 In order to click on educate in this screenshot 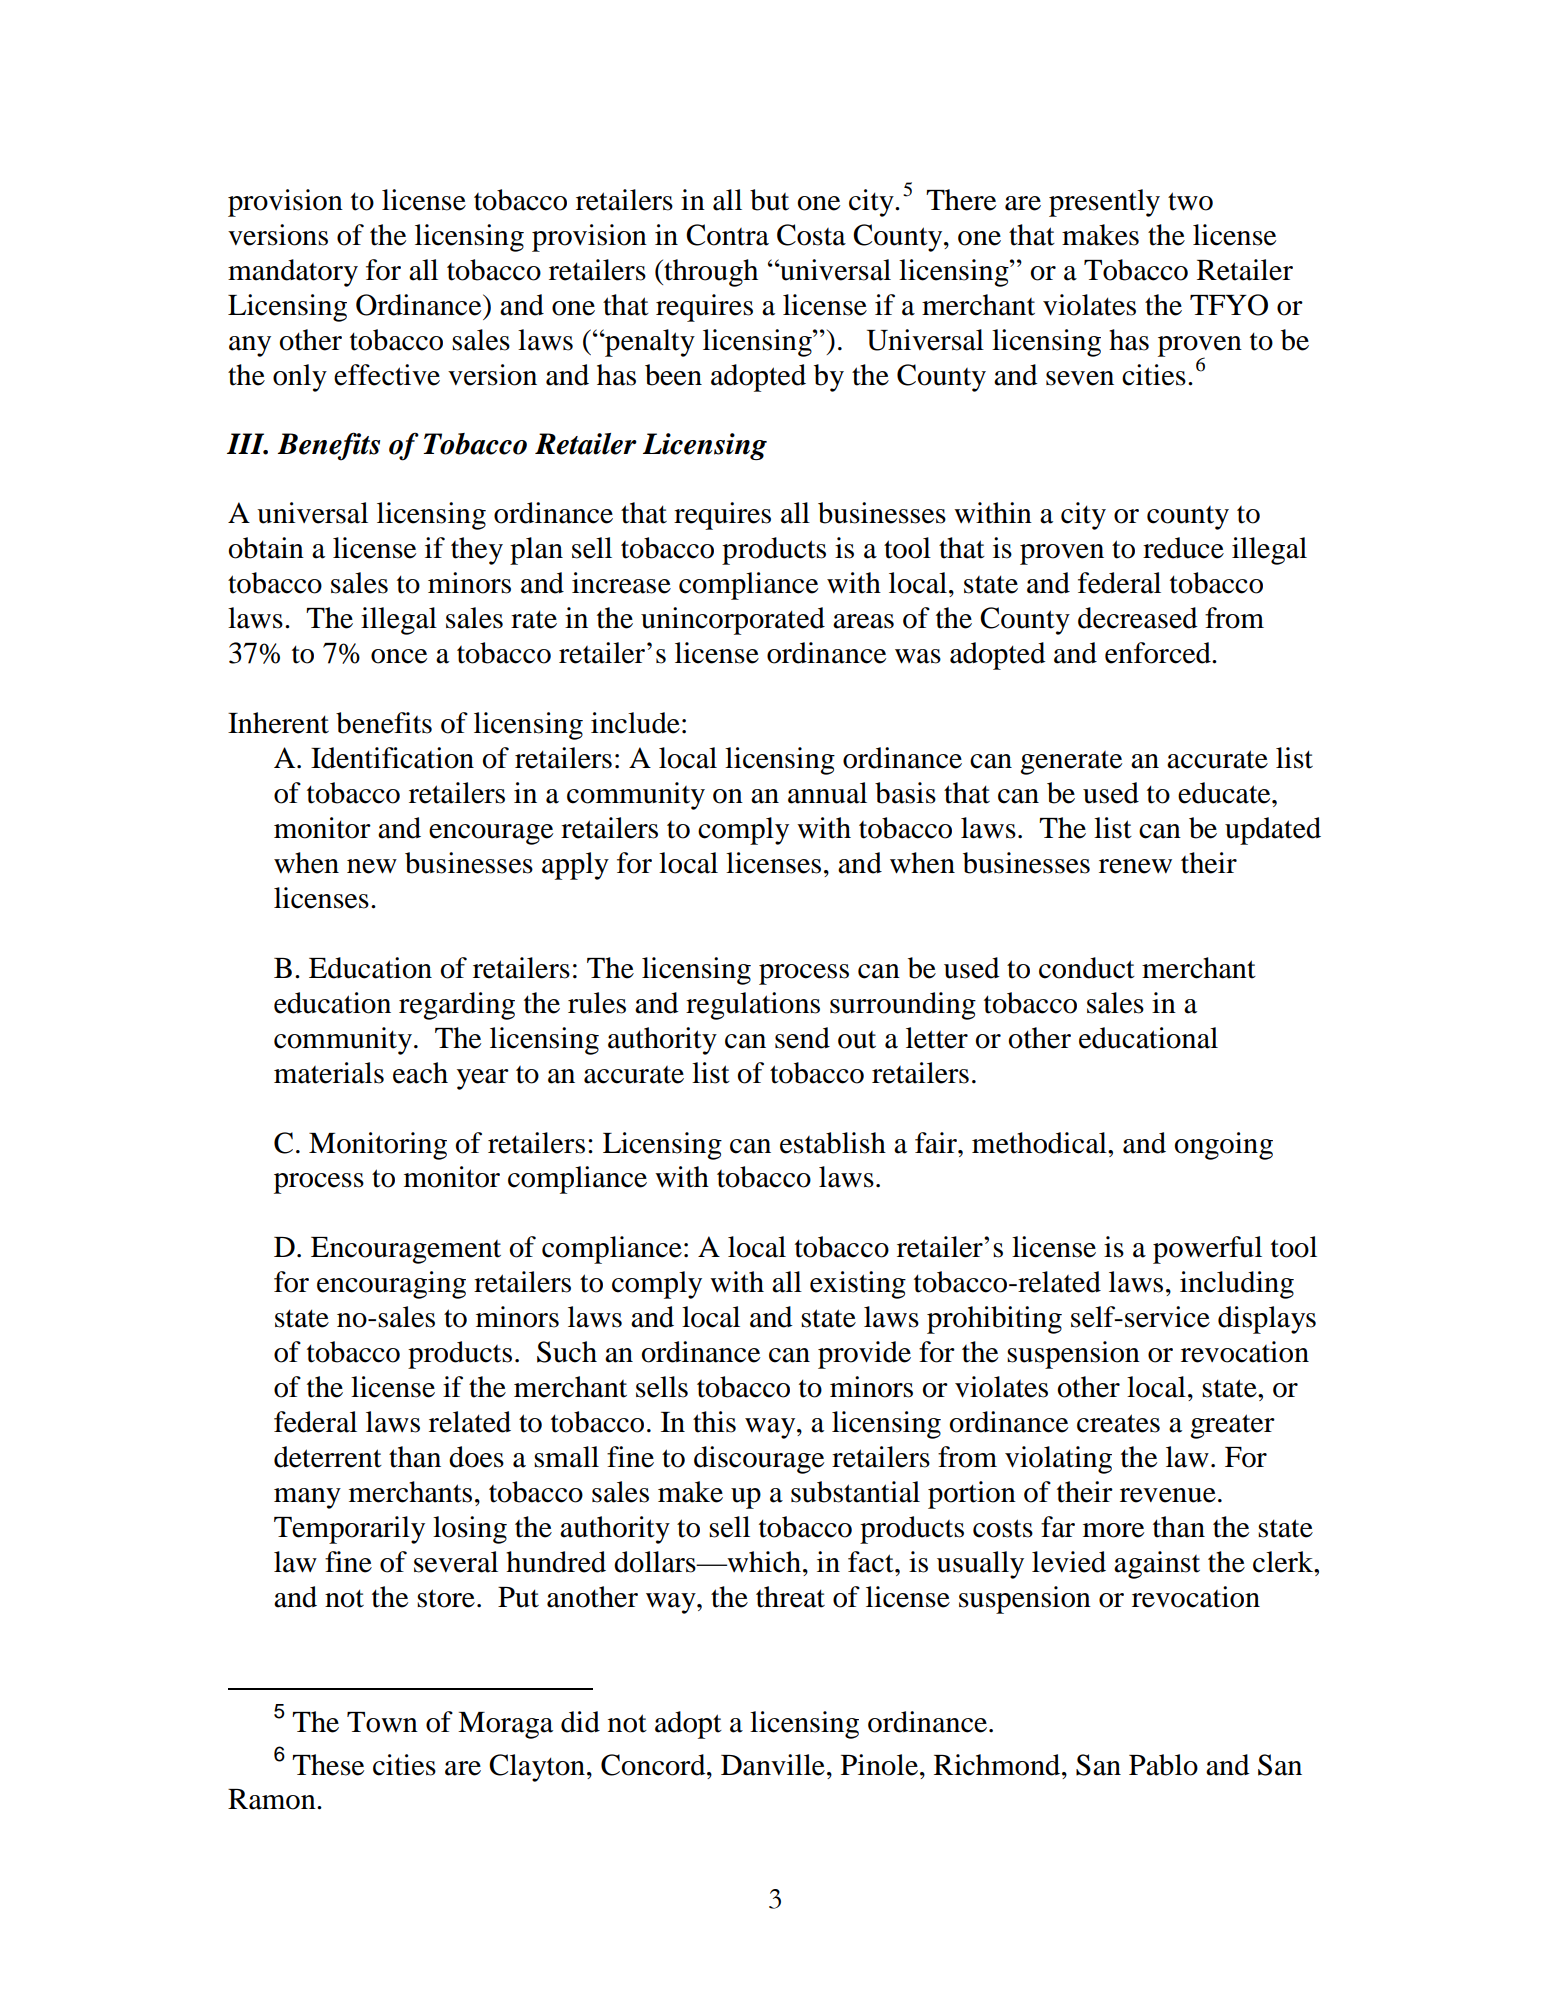, I will do `click(1225, 793)`.
